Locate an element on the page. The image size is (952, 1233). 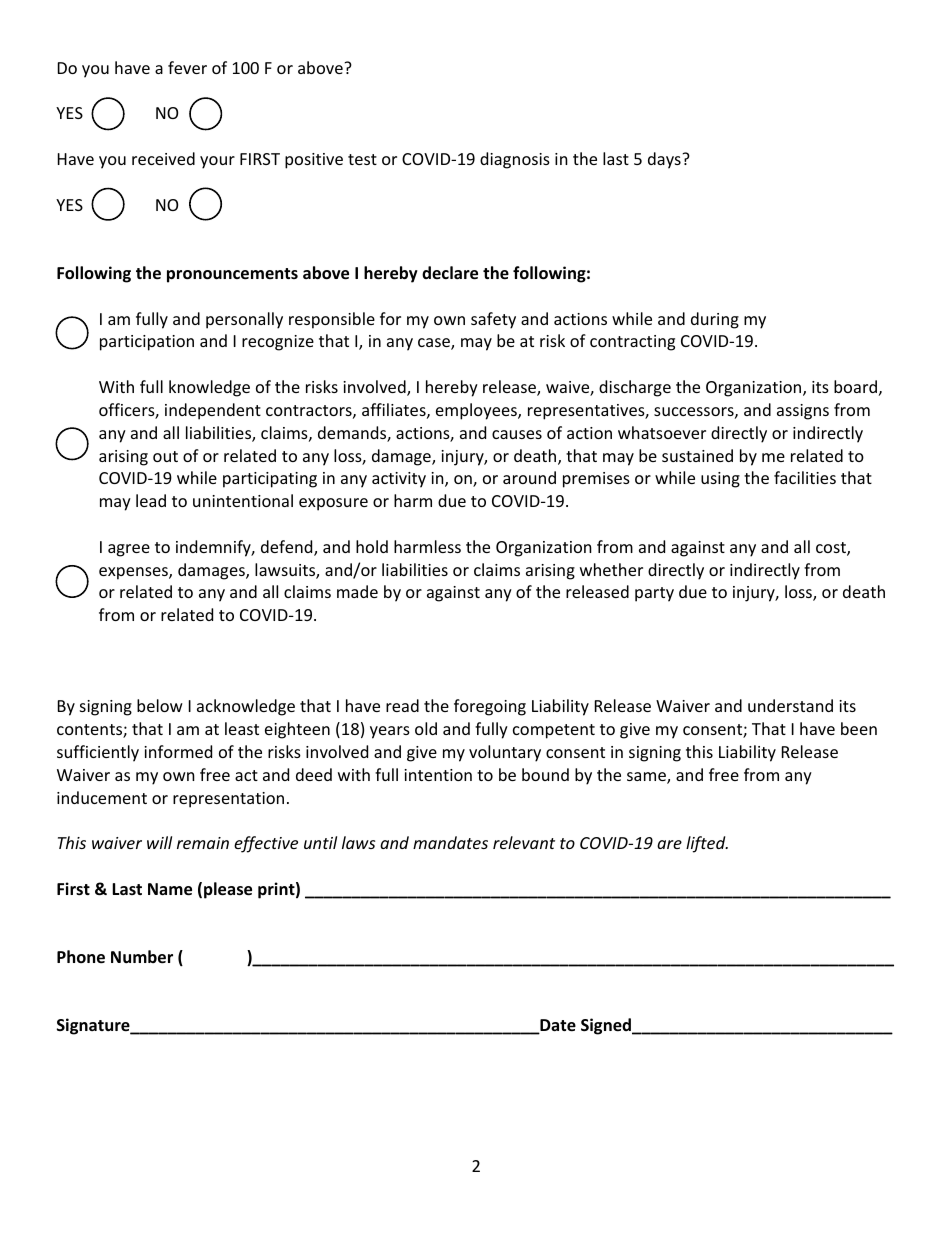
diagnosis is located at coordinates (515, 160).
